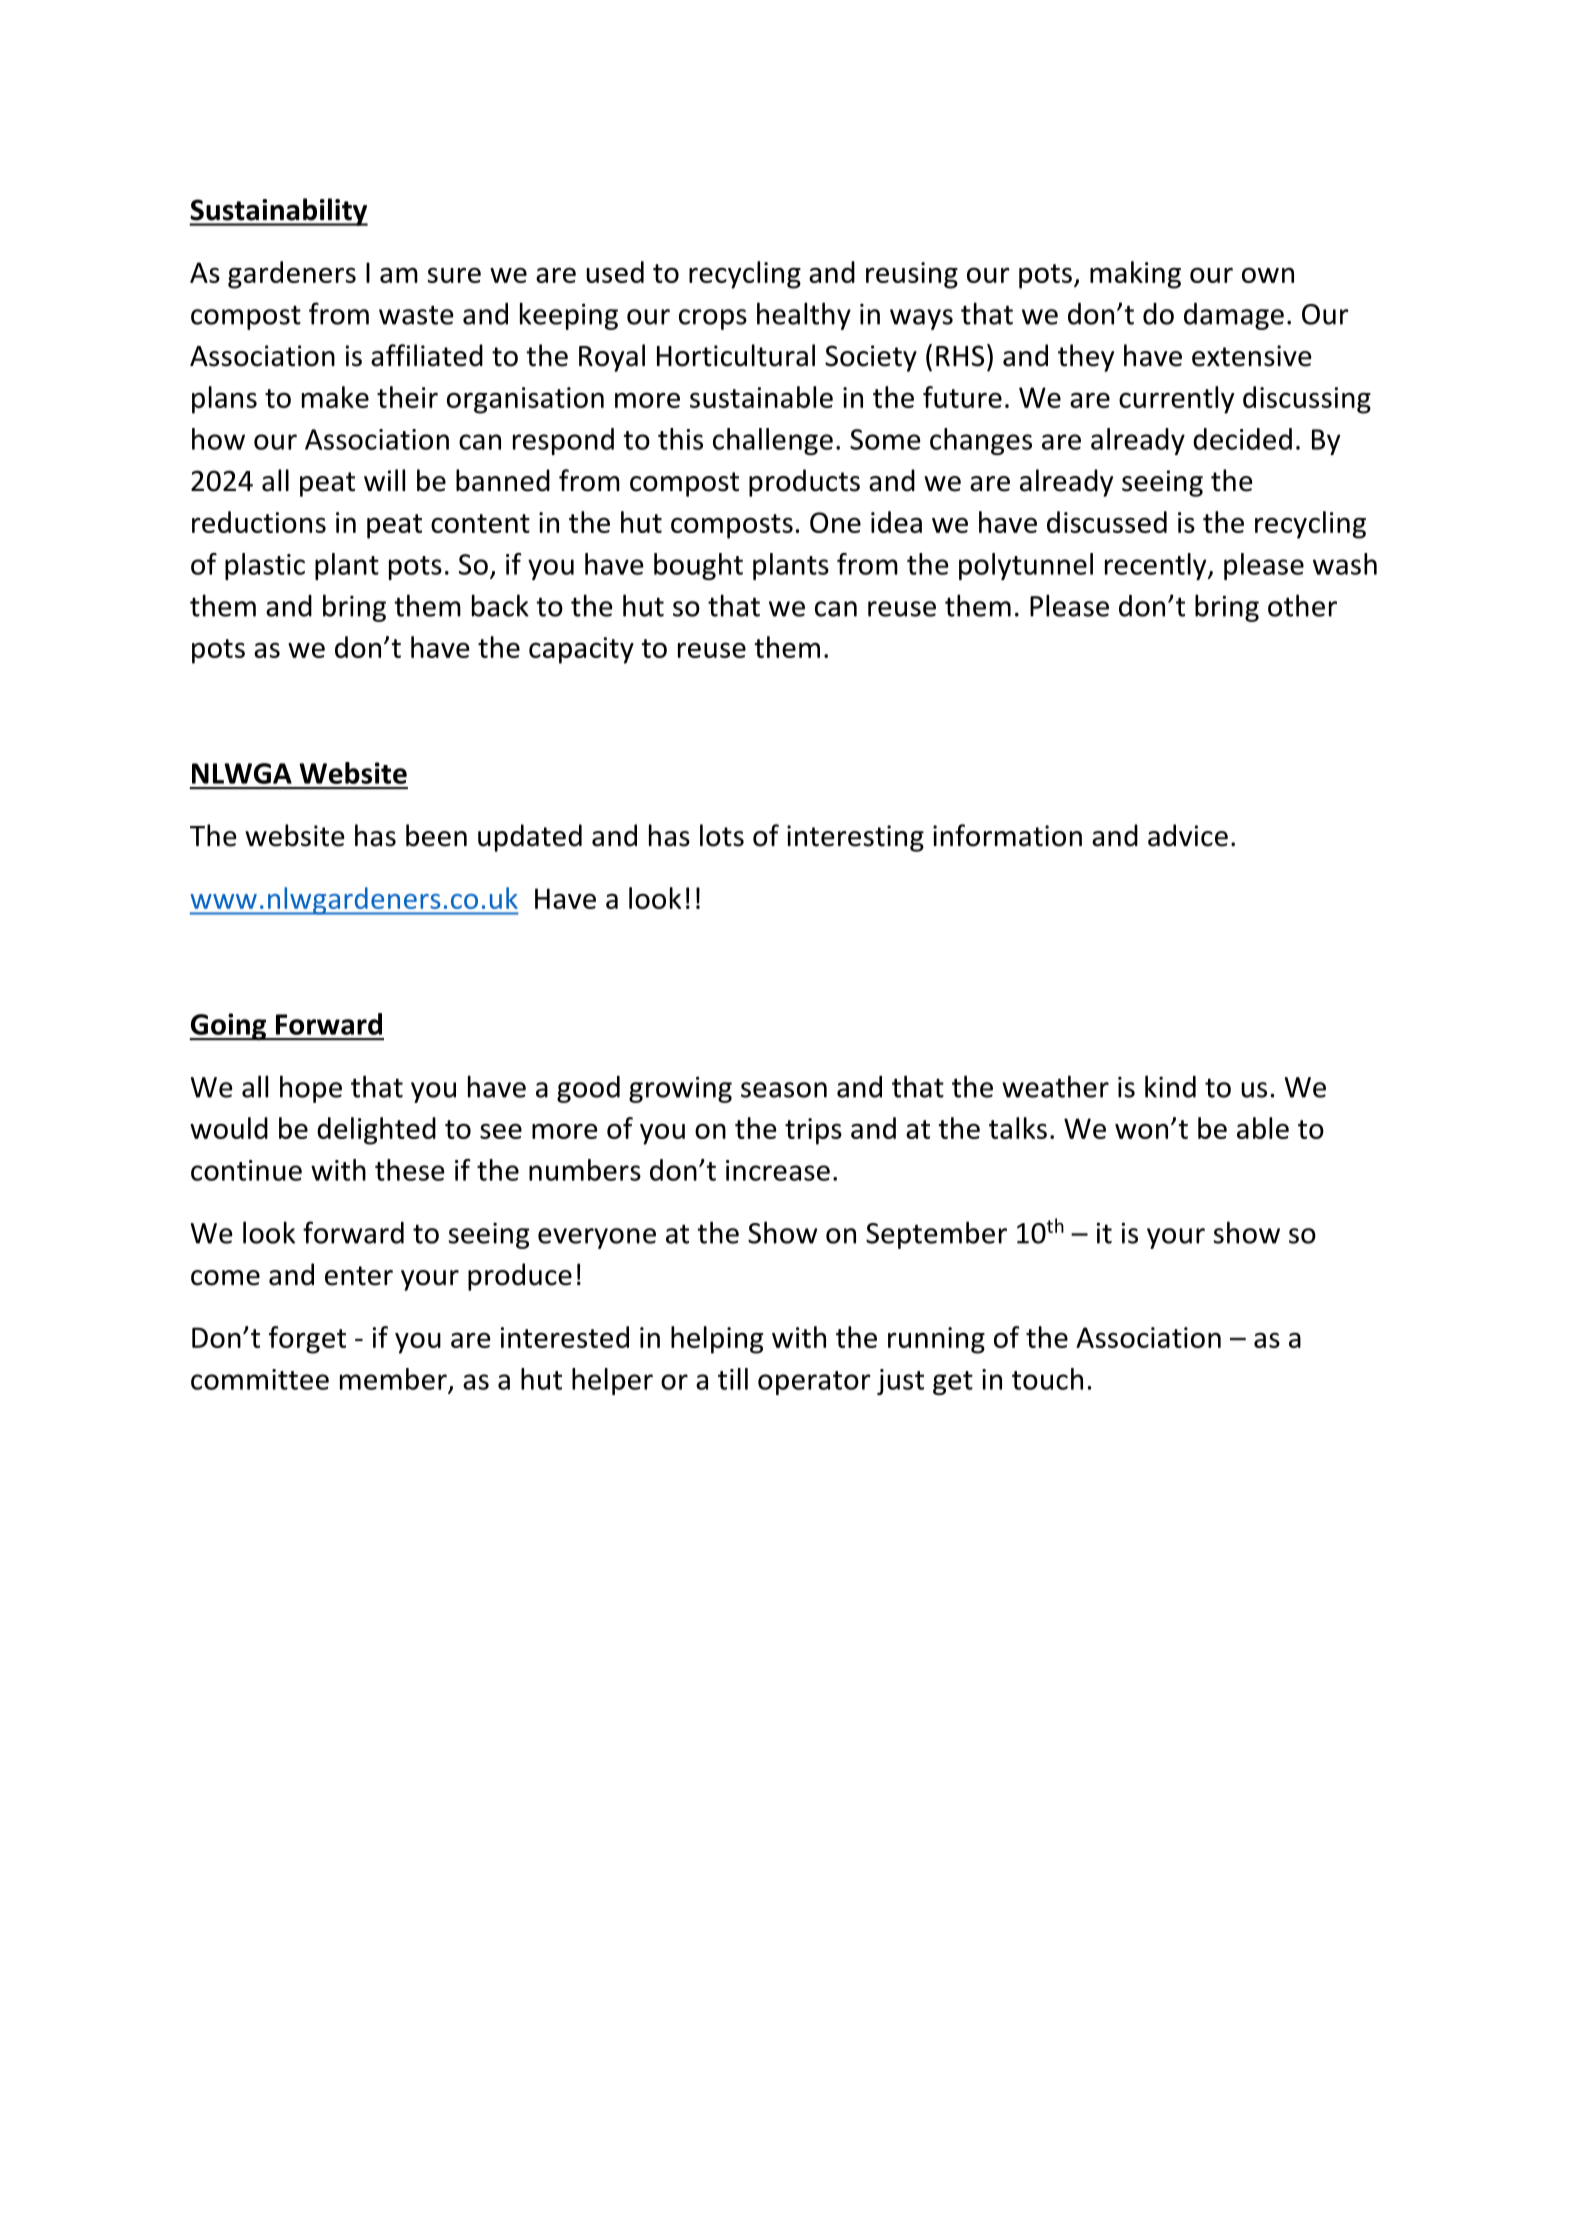 Image resolution: width=1569 pixels, height=2220 pixels. I want to click on forget, so click(307, 1340).
